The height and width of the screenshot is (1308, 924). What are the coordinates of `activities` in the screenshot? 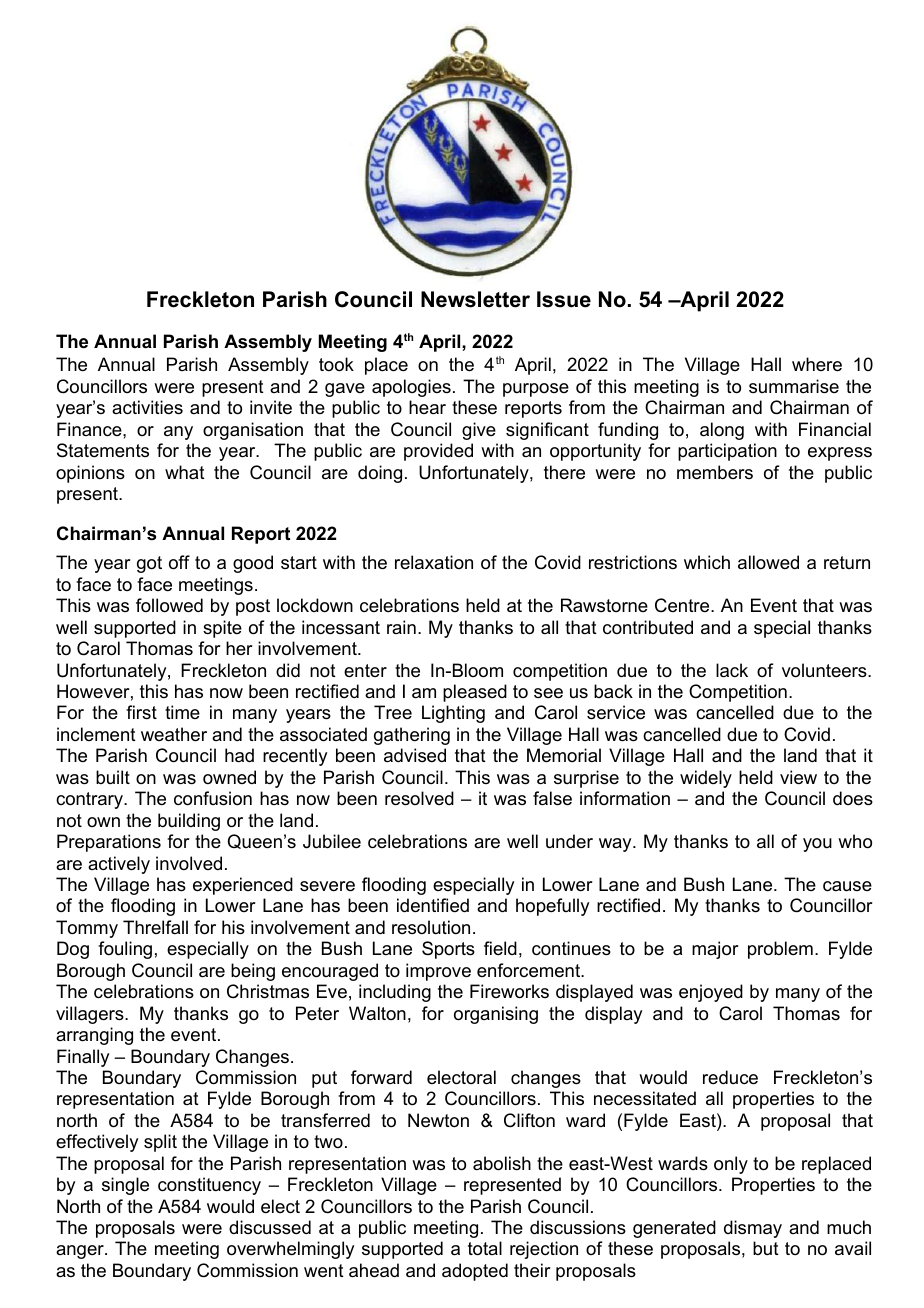 It's located at (147, 407).
